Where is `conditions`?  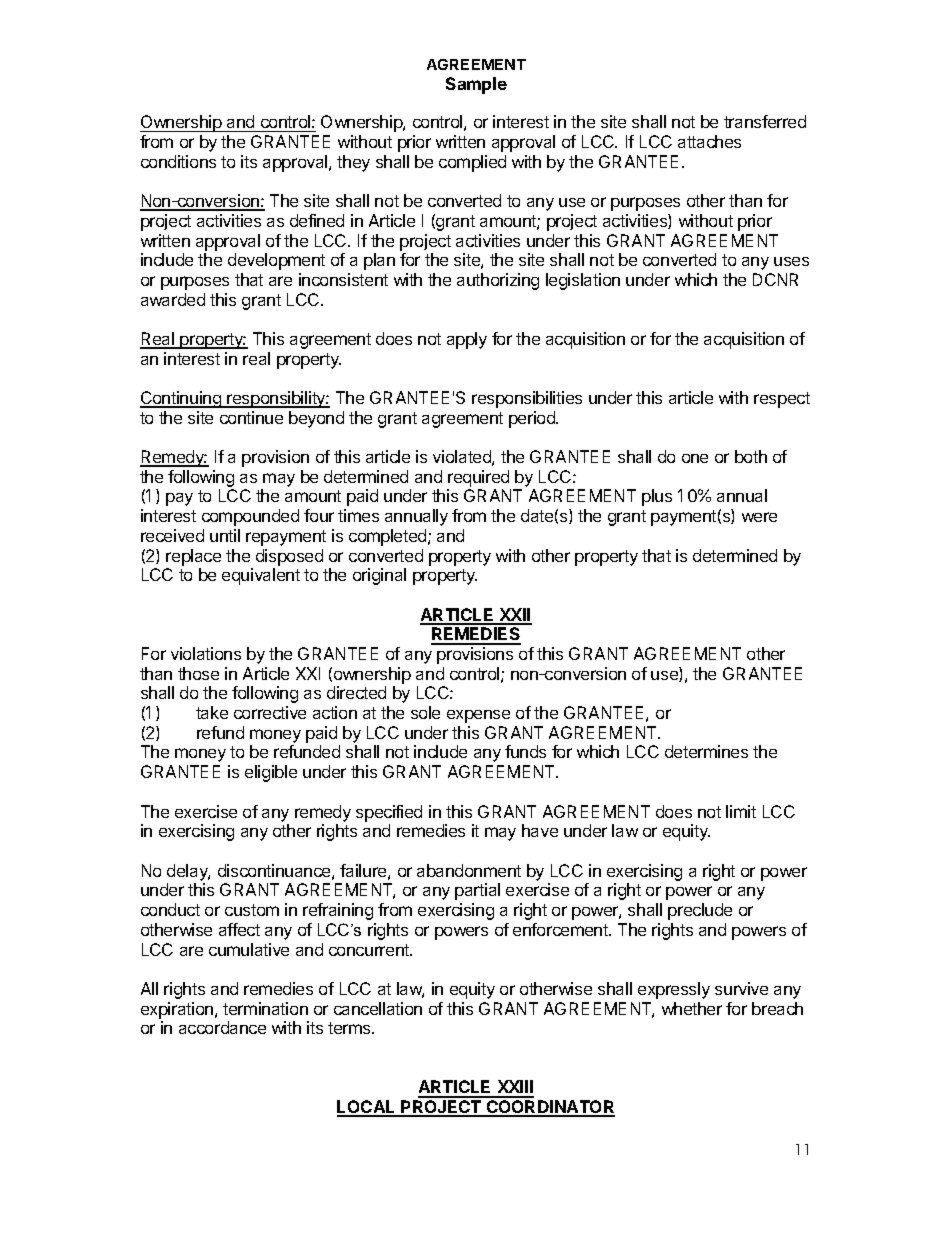 conditions is located at coordinates (178, 161).
